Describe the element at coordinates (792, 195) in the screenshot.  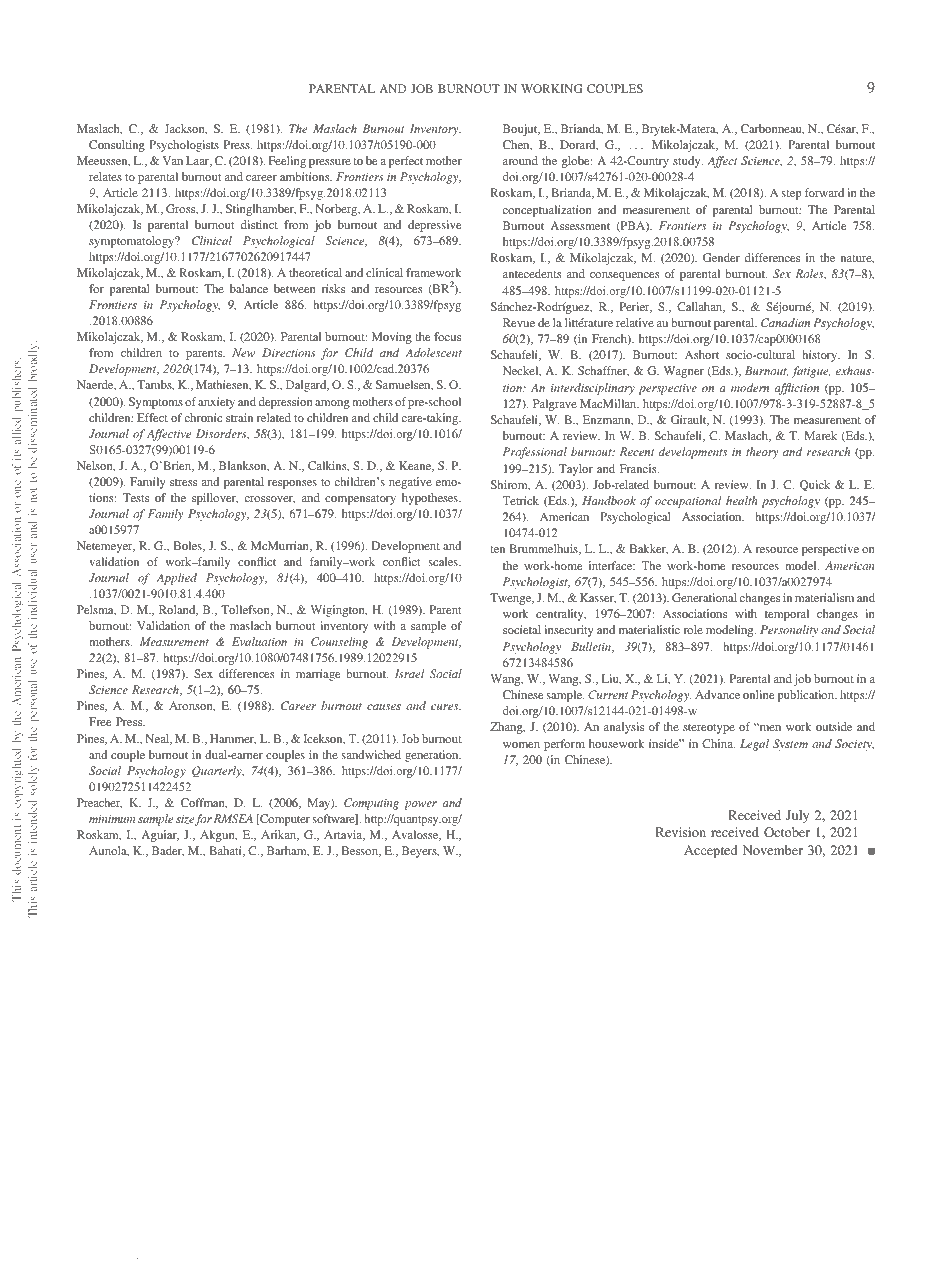
I see `step` at that location.
